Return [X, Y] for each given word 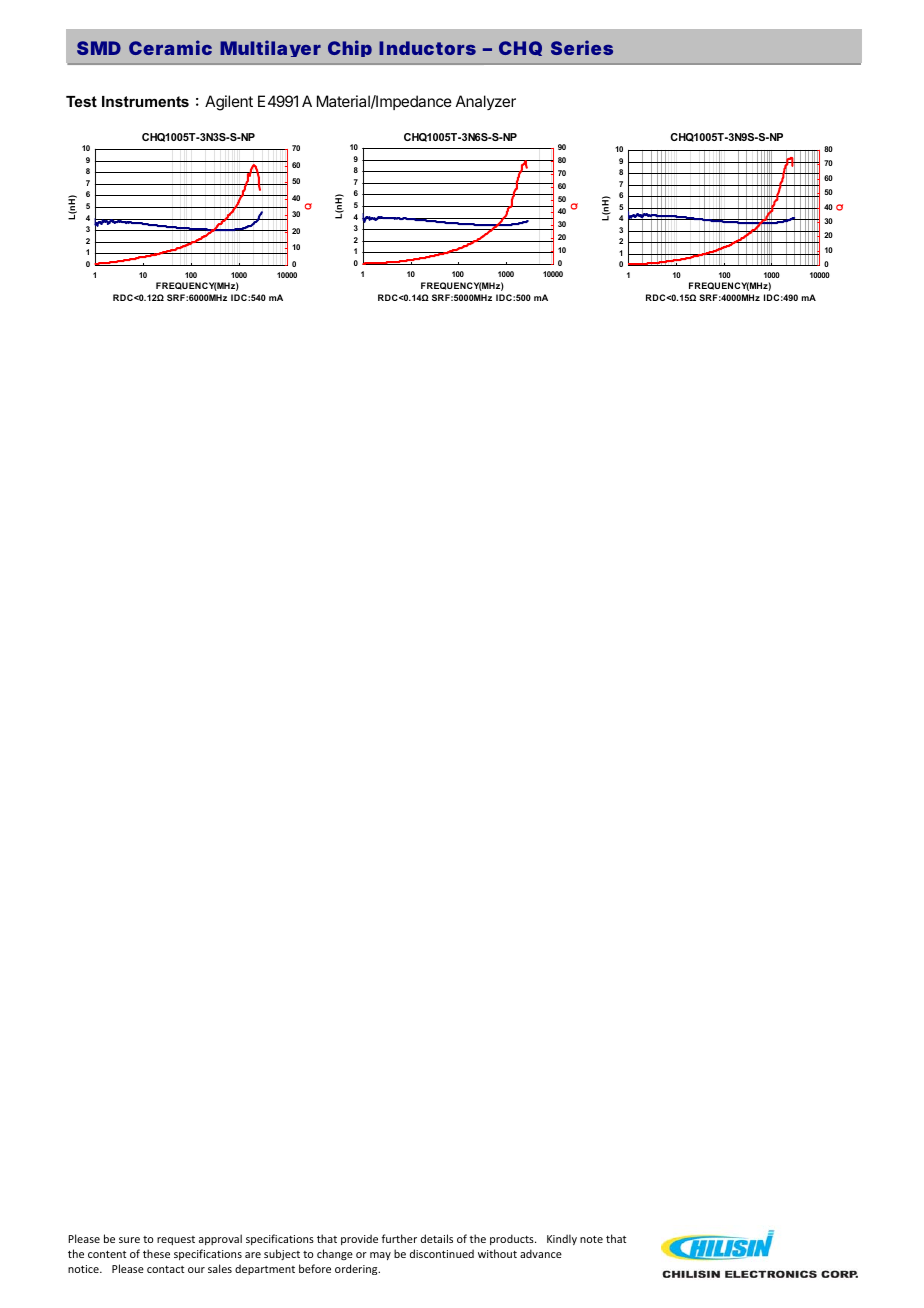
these [156, 1253]
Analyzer [486, 102]
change [335, 1254]
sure [129, 1240]
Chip [350, 48]
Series [582, 47]
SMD [99, 48]
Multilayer [270, 48]
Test [81, 101]
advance [541, 1253]
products [513, 1239]
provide [359, 1239]
